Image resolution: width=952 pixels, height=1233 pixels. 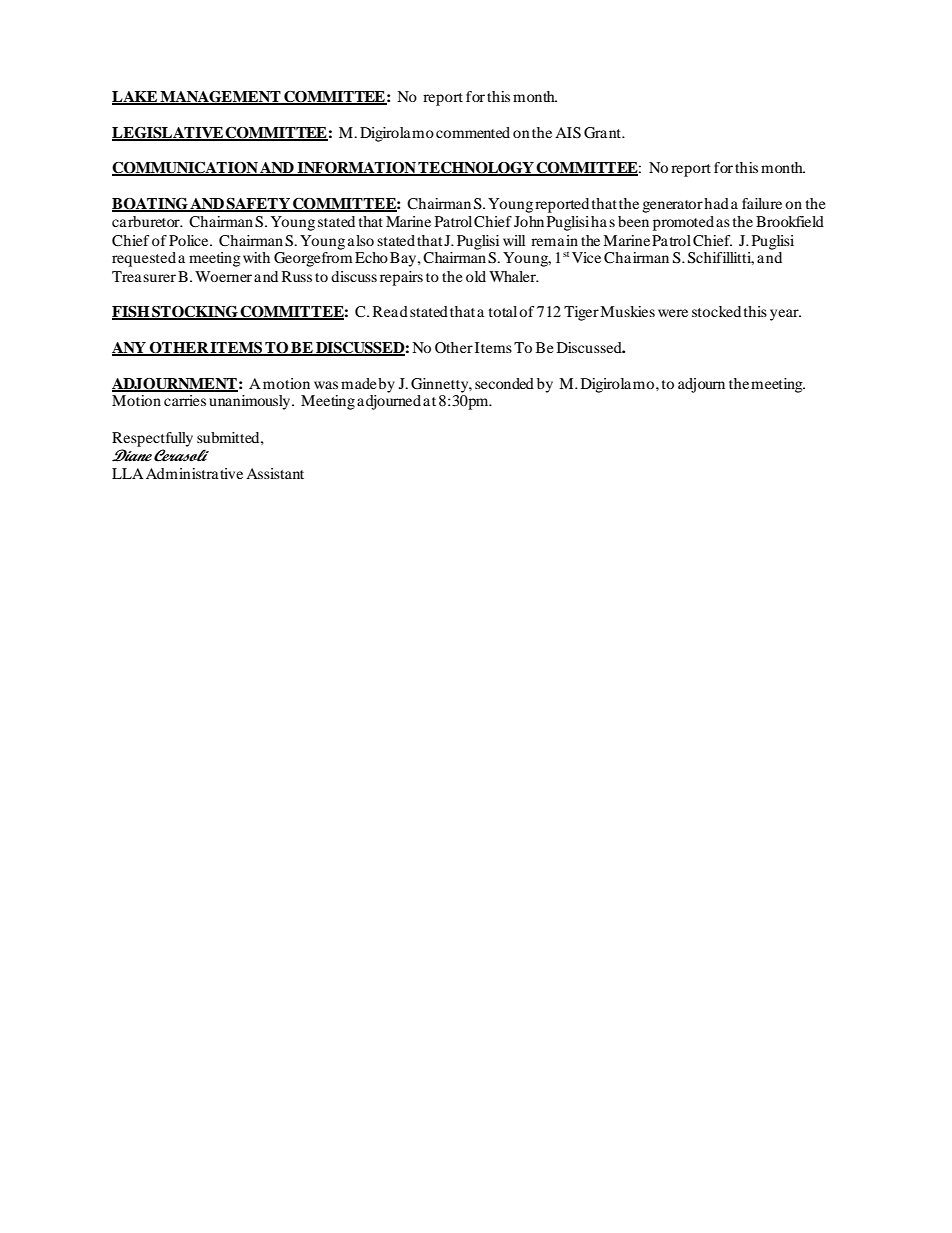 I want to click on commented, so click(x=473, y=132).
